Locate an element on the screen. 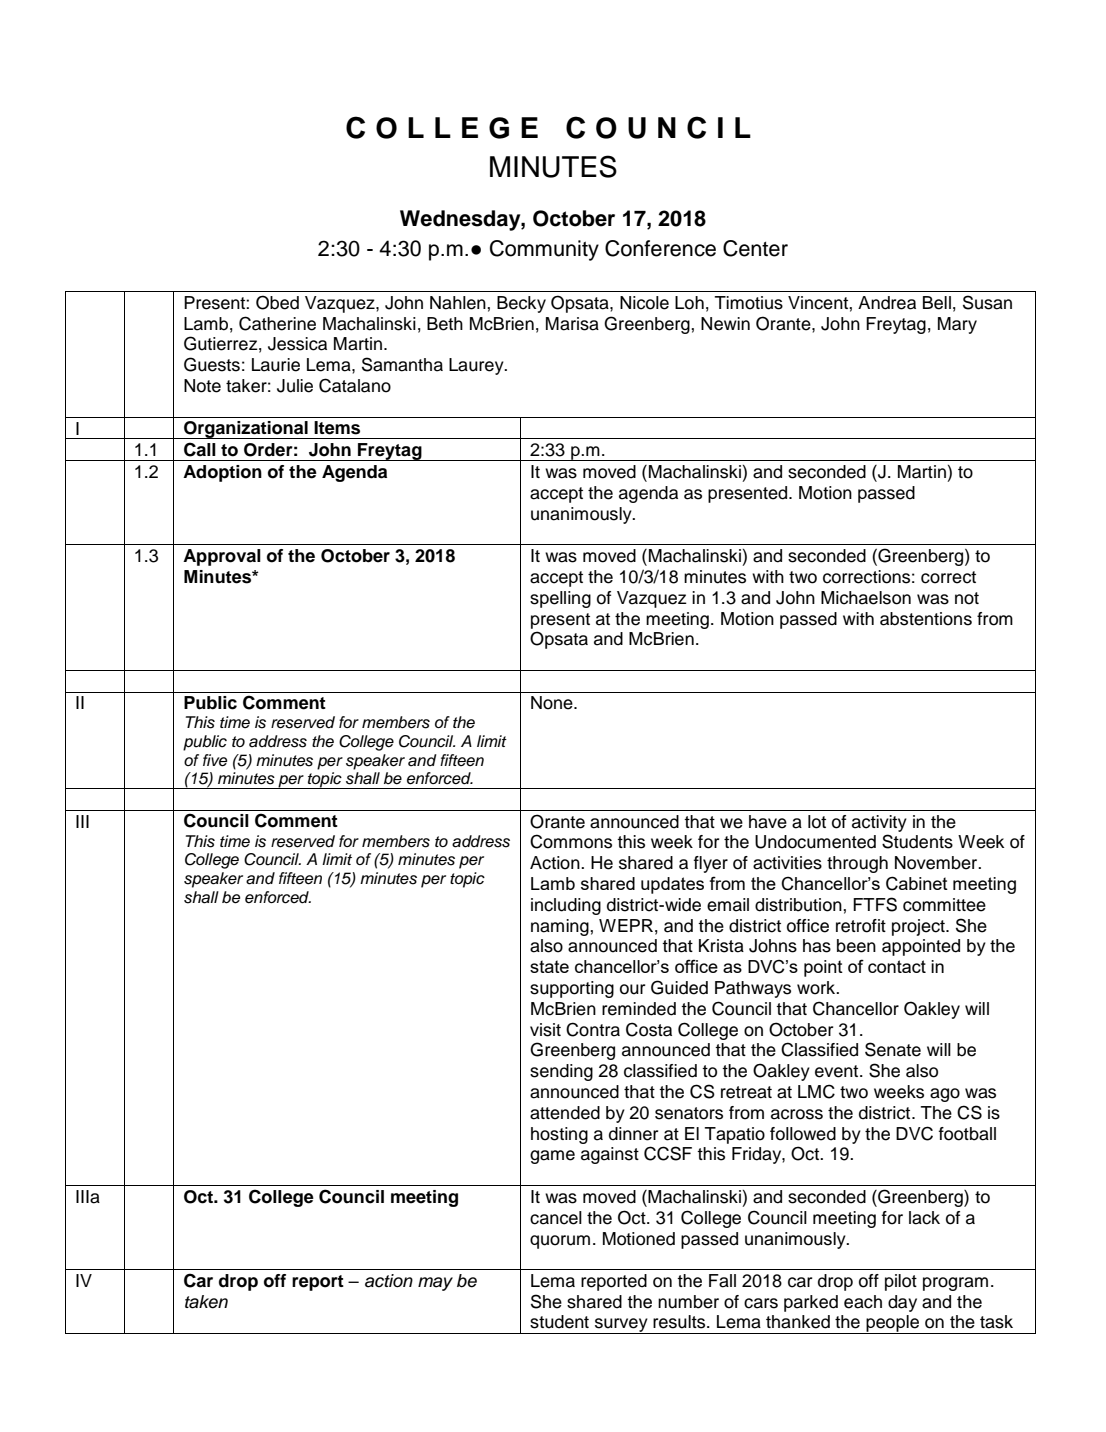  Andrea is located at coordinates (887, 303).
